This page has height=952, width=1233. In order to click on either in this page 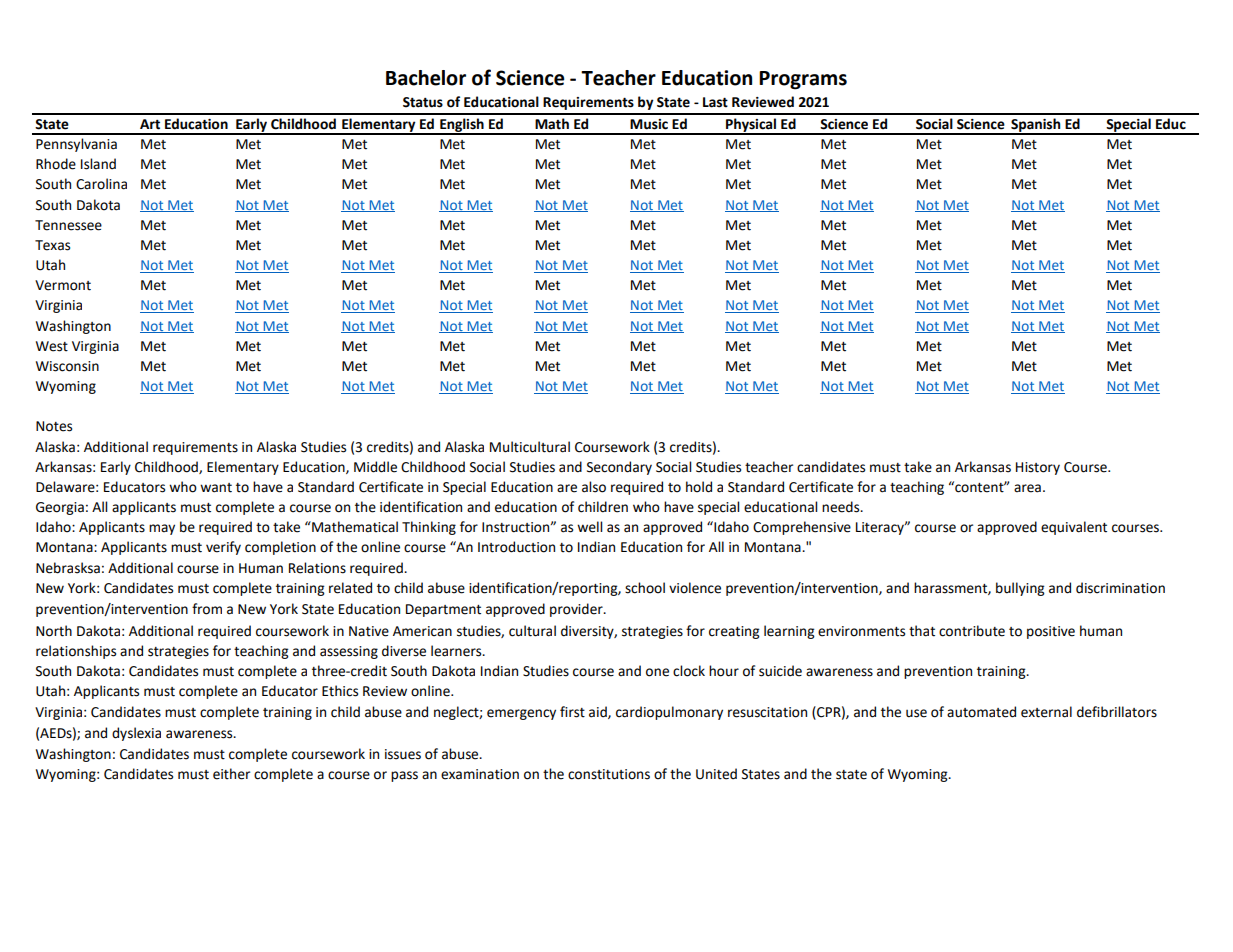, I will do `click(231, 774)`.
